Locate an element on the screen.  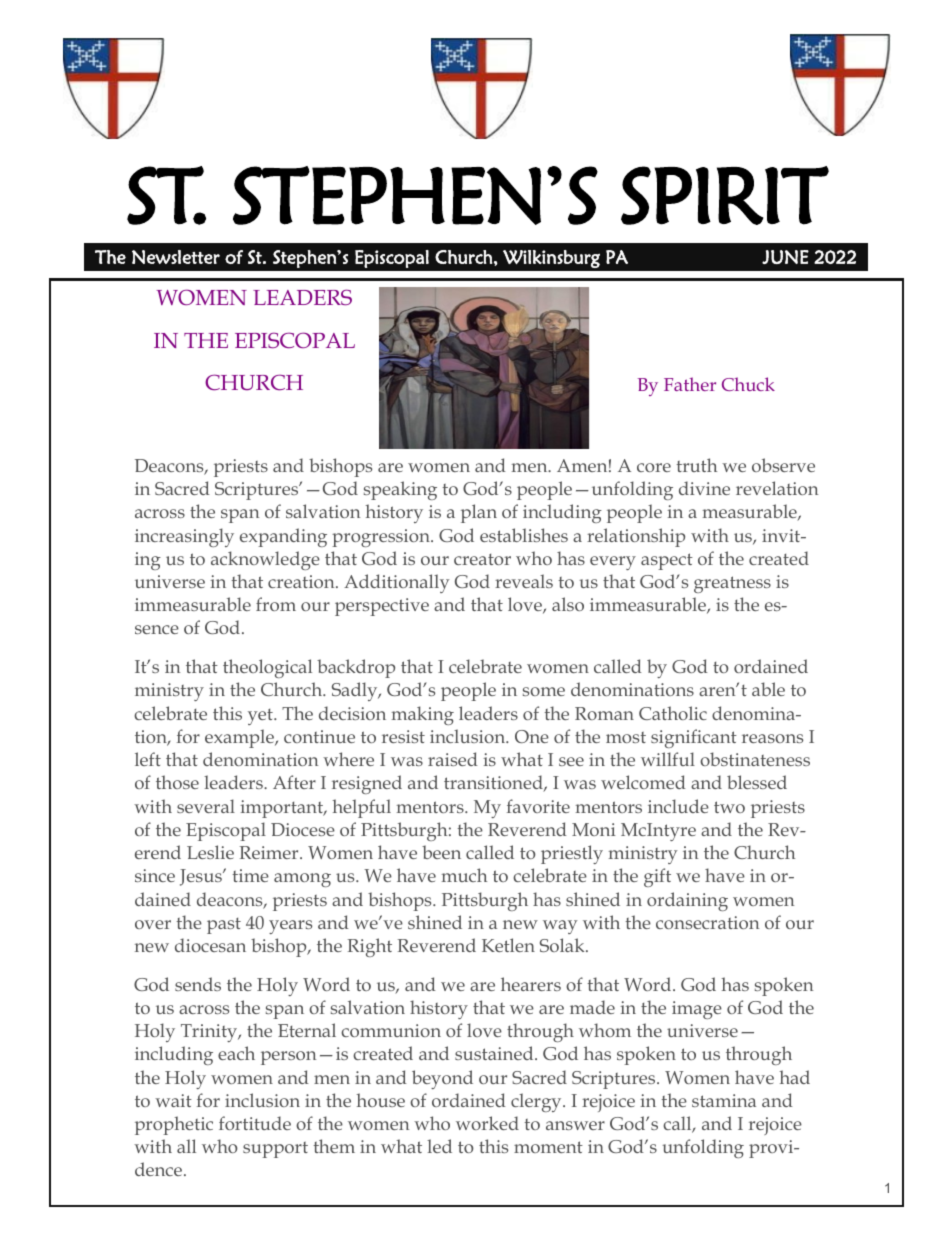
JUNE is located at coordinates (785, 257).
